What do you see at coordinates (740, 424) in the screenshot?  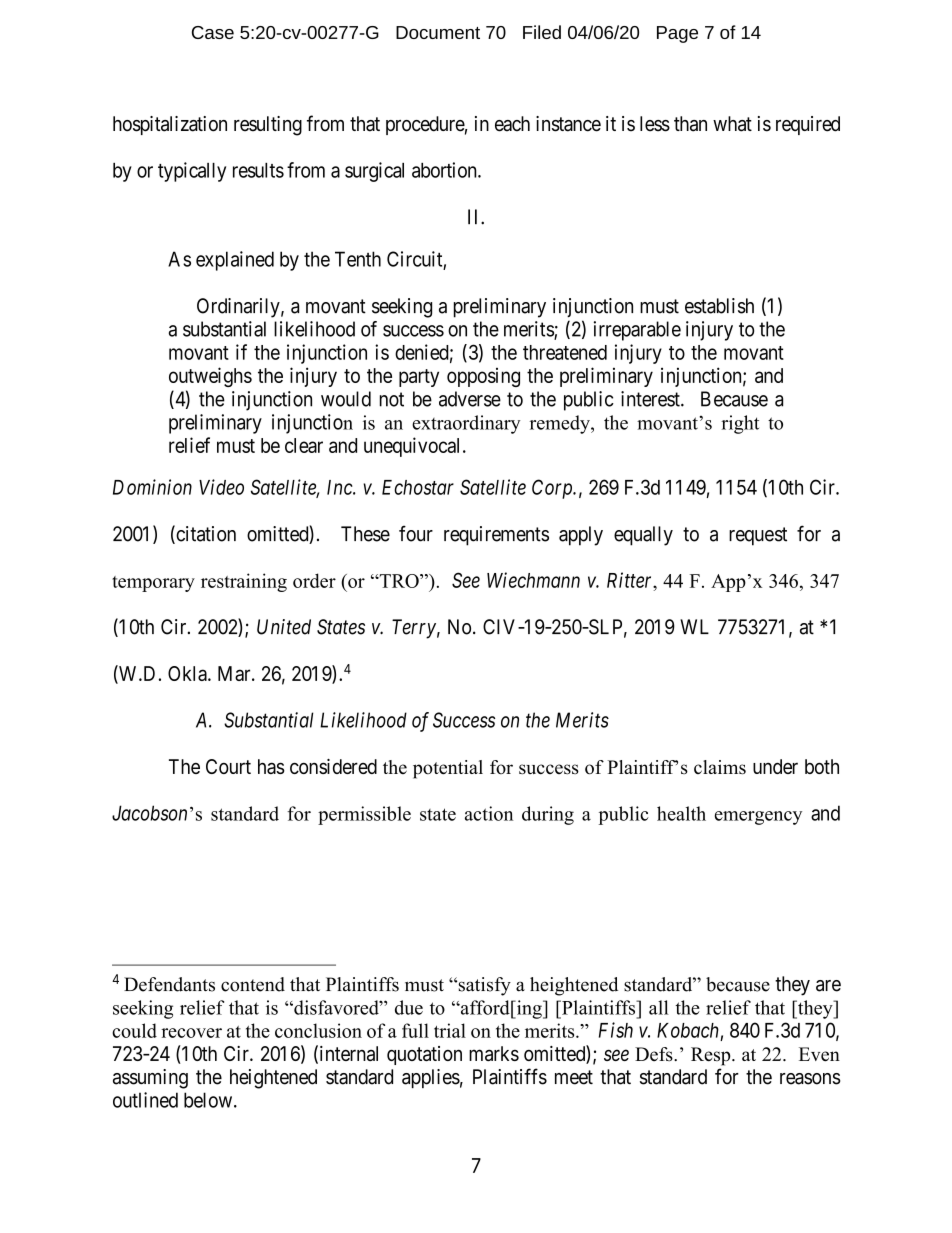 I see `right` at bounding box center [740, 424].
